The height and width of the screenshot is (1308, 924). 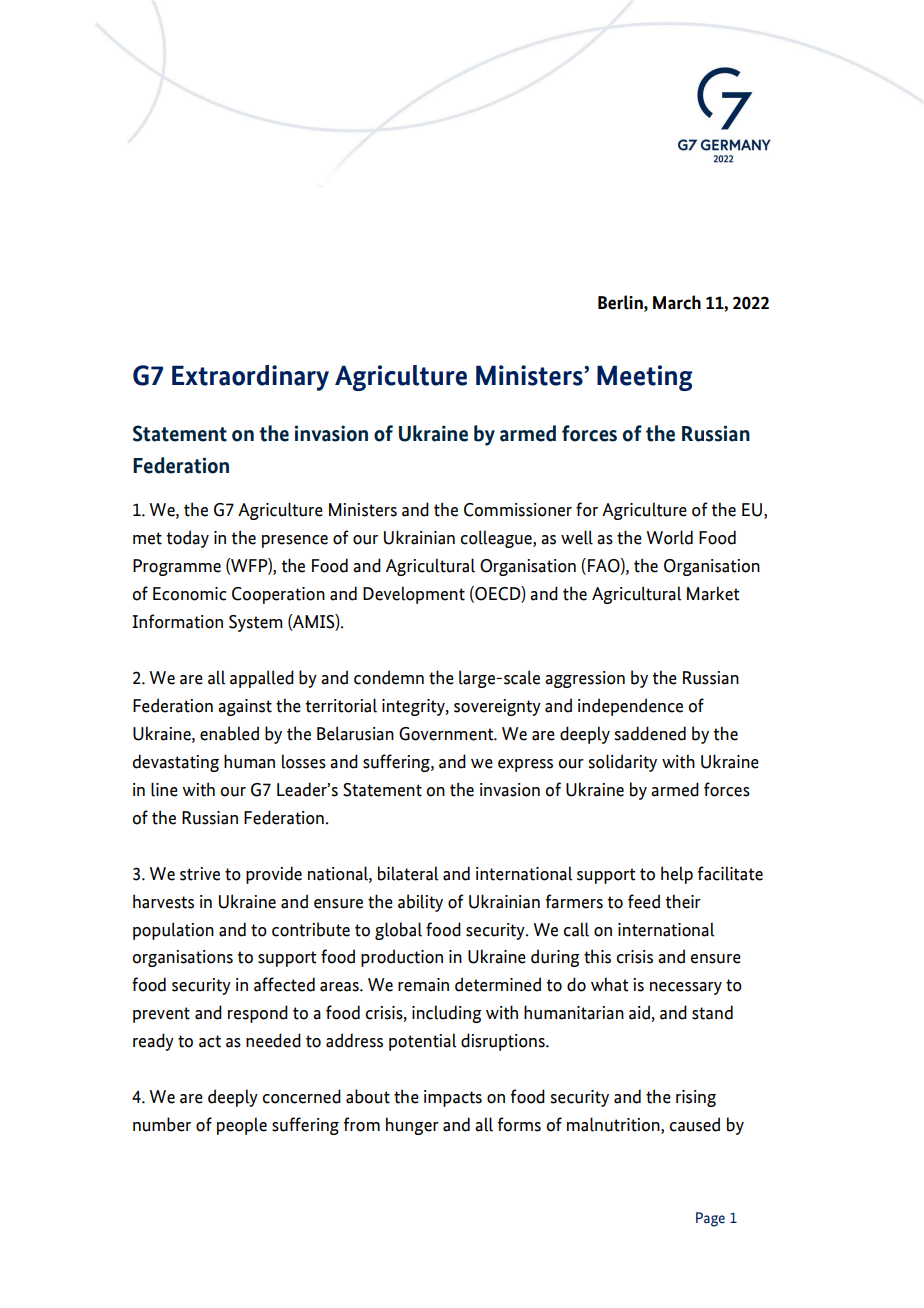 What do you see at coordinates (242, 1126) in the screenshot?
I see `people` at bounding box center [242, 1126].
